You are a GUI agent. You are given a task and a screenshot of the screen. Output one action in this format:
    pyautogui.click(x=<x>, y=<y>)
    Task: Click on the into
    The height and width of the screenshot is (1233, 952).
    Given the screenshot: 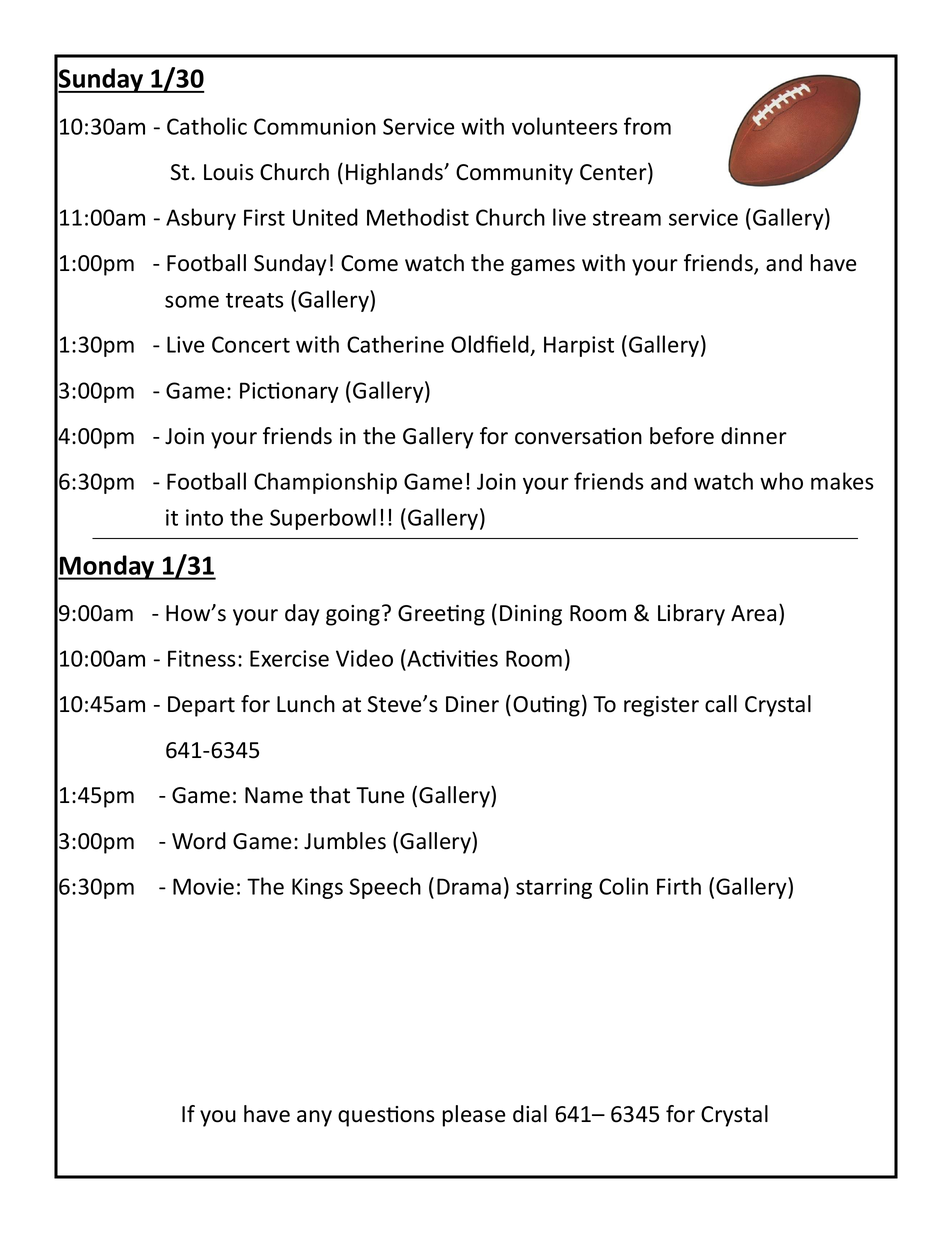 What is the action you would take?
    pyautogui.click(x=204, y=517)
